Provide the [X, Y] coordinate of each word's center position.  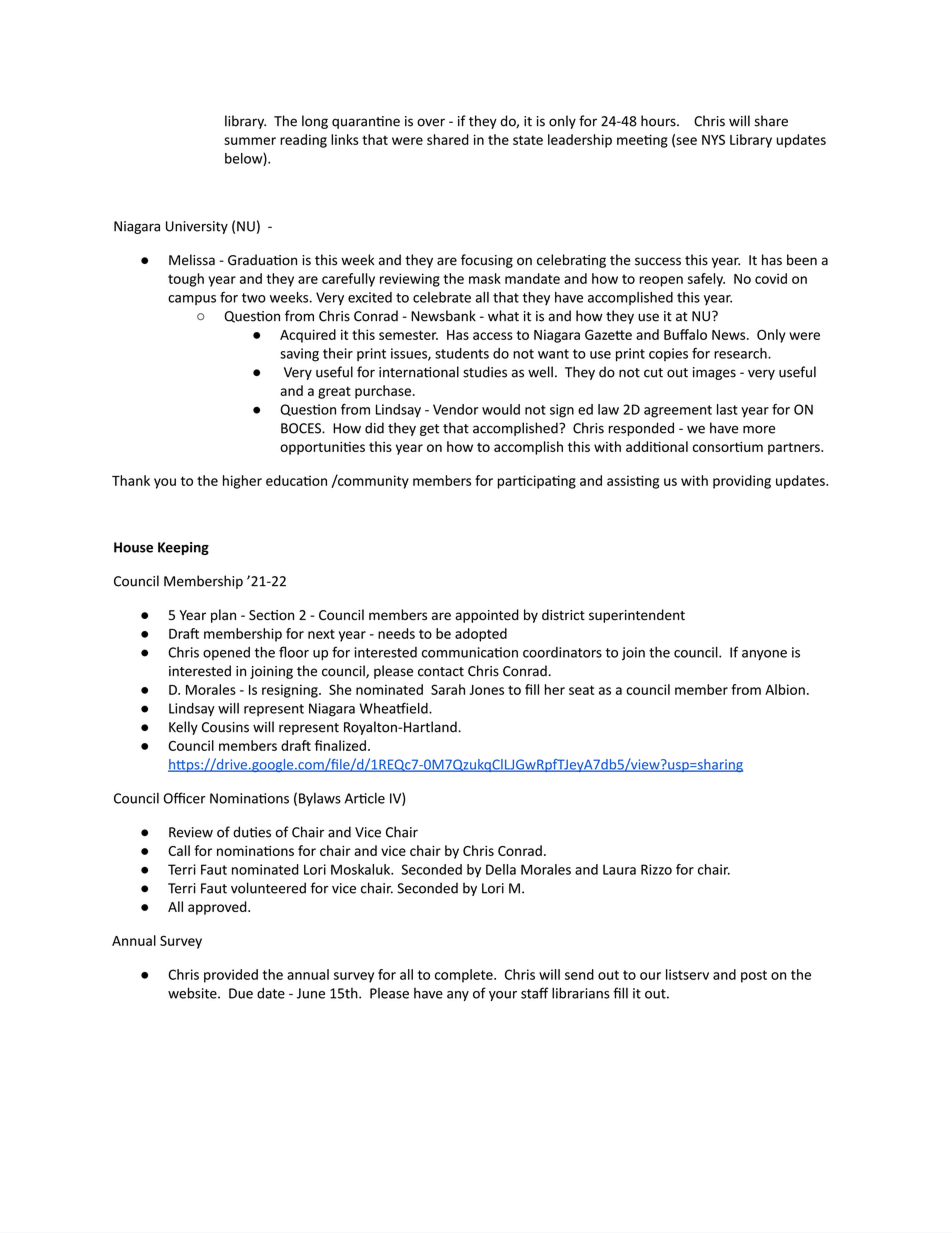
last [727, 409]
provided [231, 976]
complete [465, 976]
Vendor [455, 409]
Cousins [225, 727]
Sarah [448, 689]
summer [250, 141]
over [431, 122]
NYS [713, 139]
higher [242, 482]
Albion [785, 689]
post [754, 976]
